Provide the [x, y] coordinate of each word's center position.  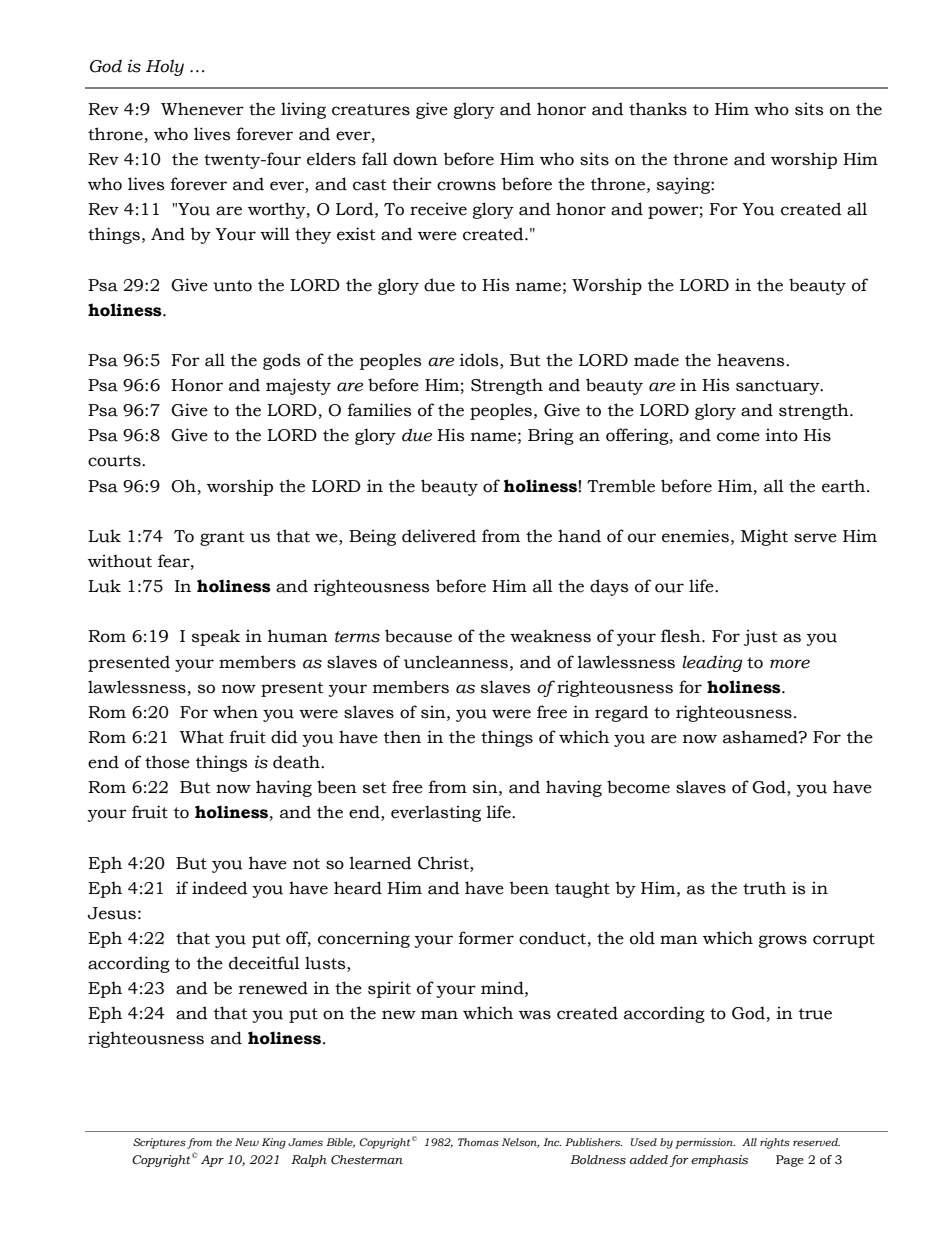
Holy [165, 67]
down [415, 159]
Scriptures [159, 1143]
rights [775, 1143]
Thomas [478, 1142]
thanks [658, 109]
